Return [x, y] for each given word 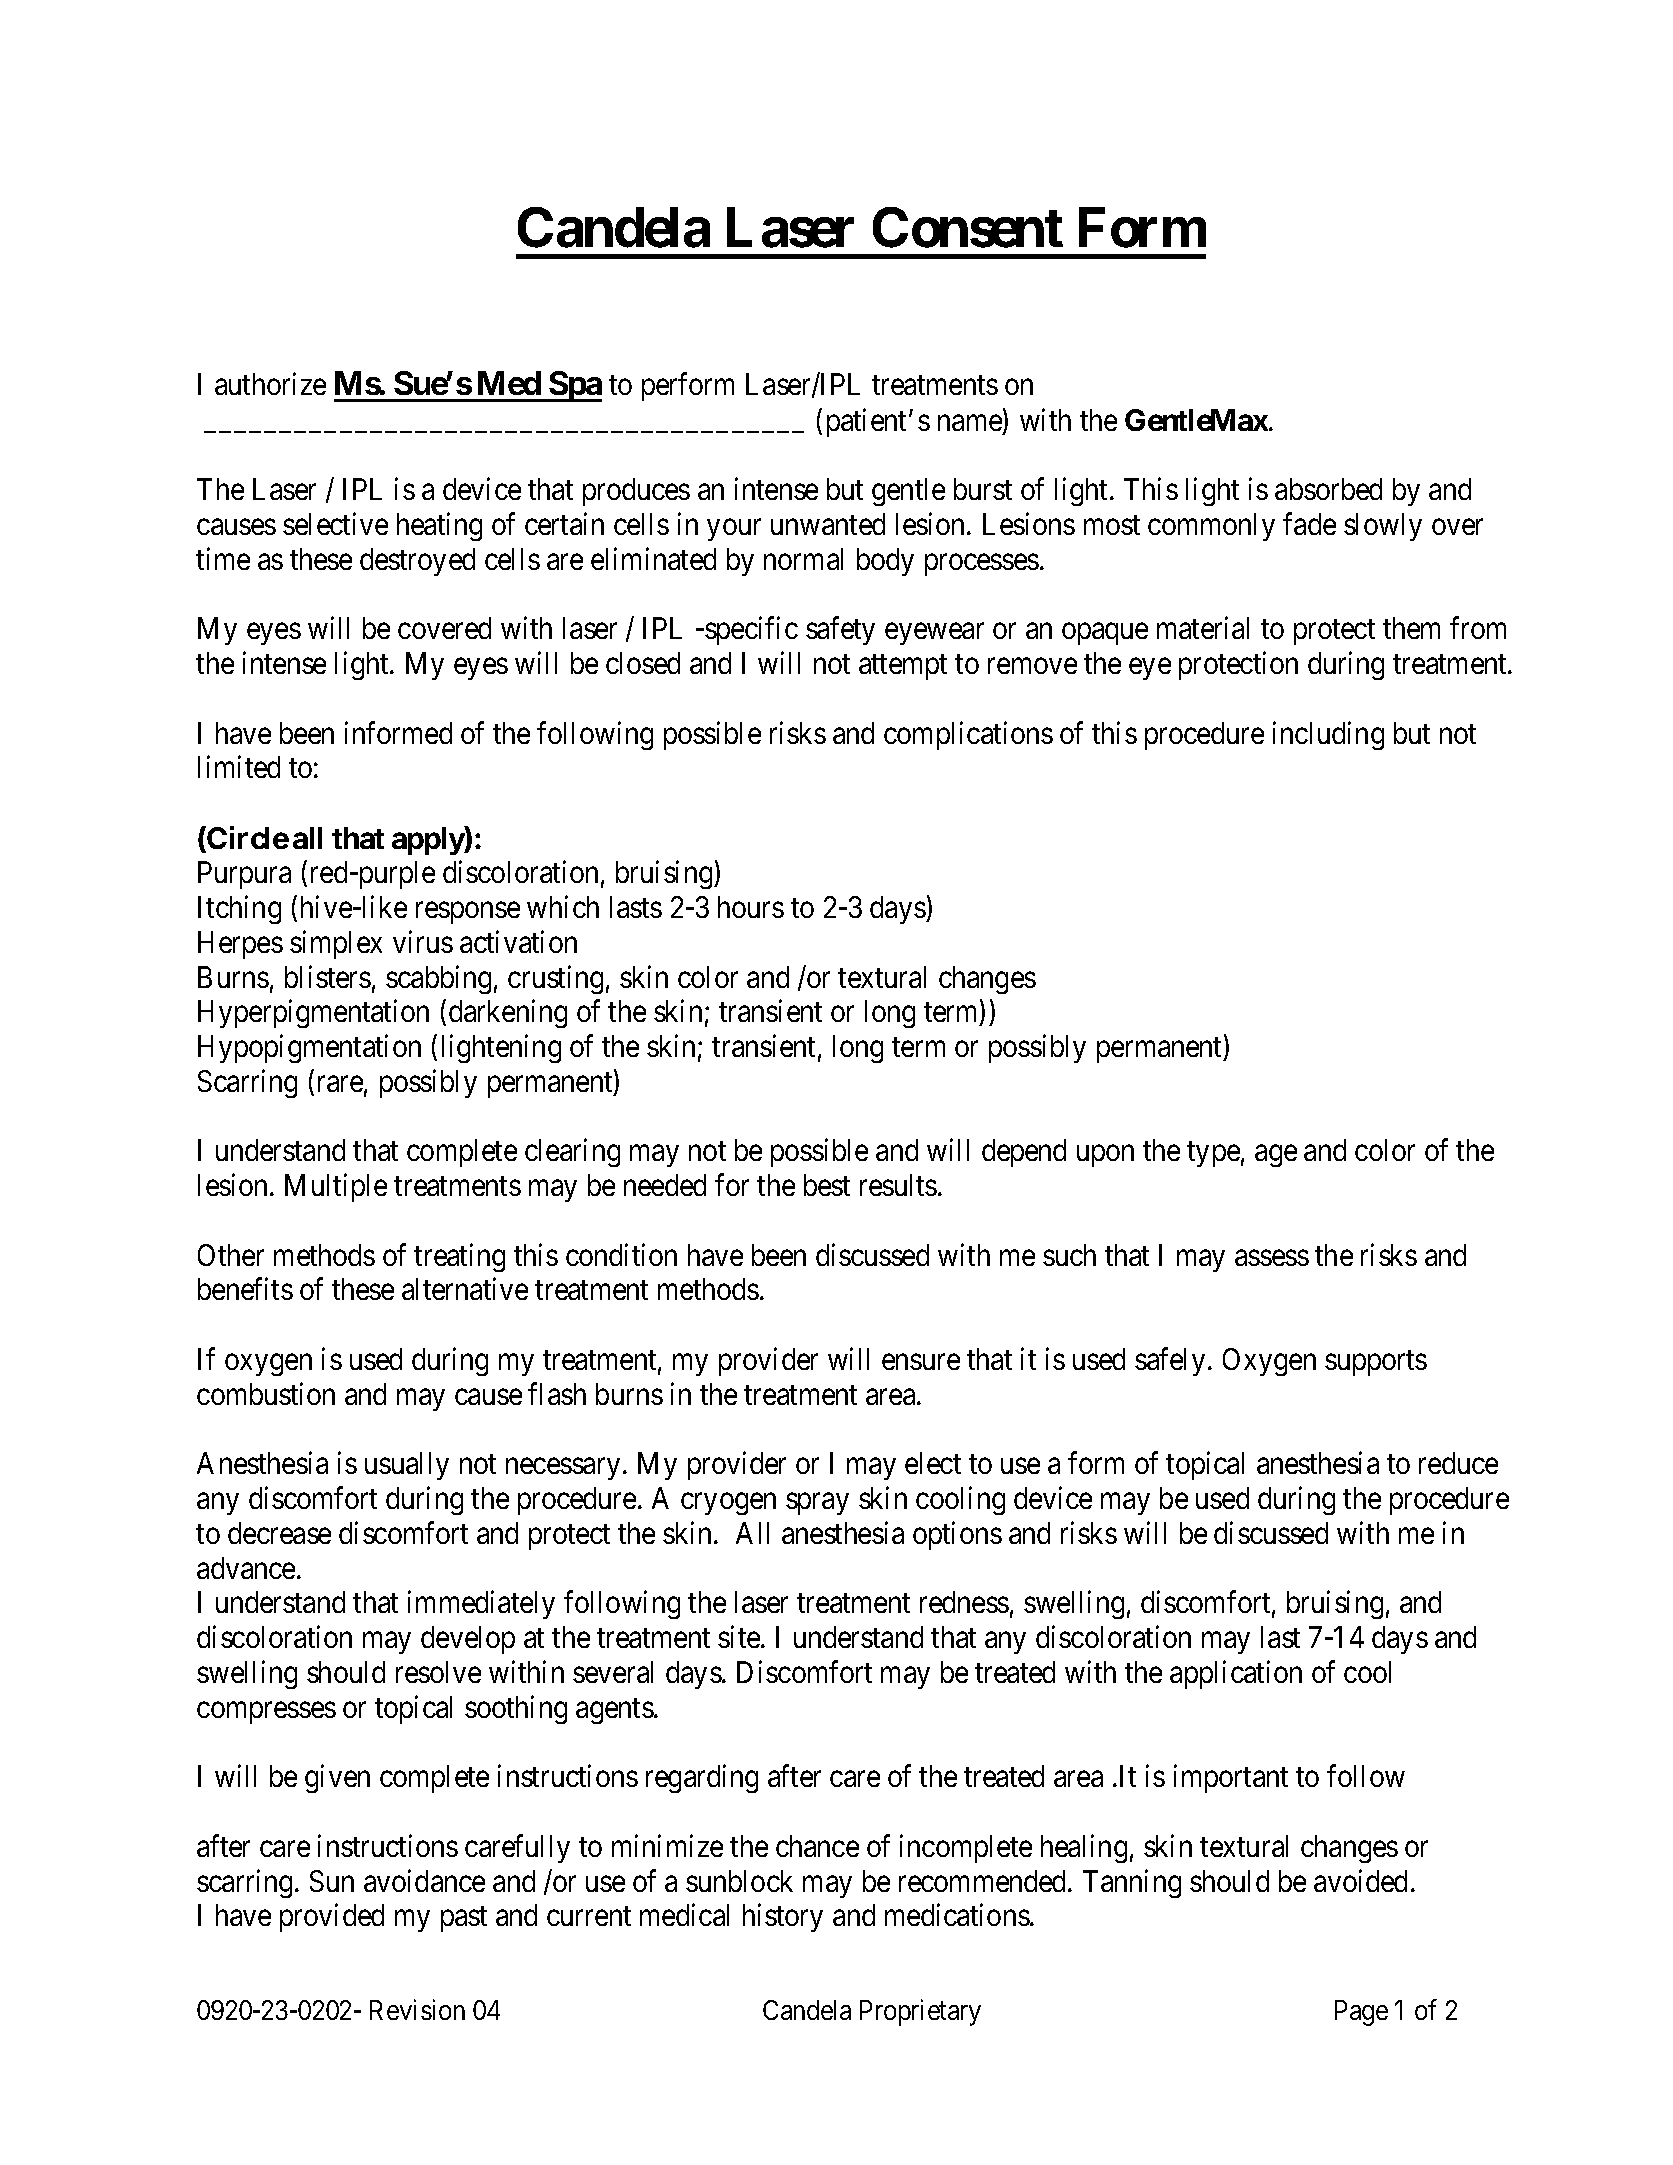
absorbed [1328, 489]
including [1328, 735]
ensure [921, 1362]
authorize [270, 383]
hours [751, 907]
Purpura [244, 875]
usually [407, 1466]
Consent [968, 228]
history [783, 1918]
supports [1376, 1363]
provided [332, 1918]
